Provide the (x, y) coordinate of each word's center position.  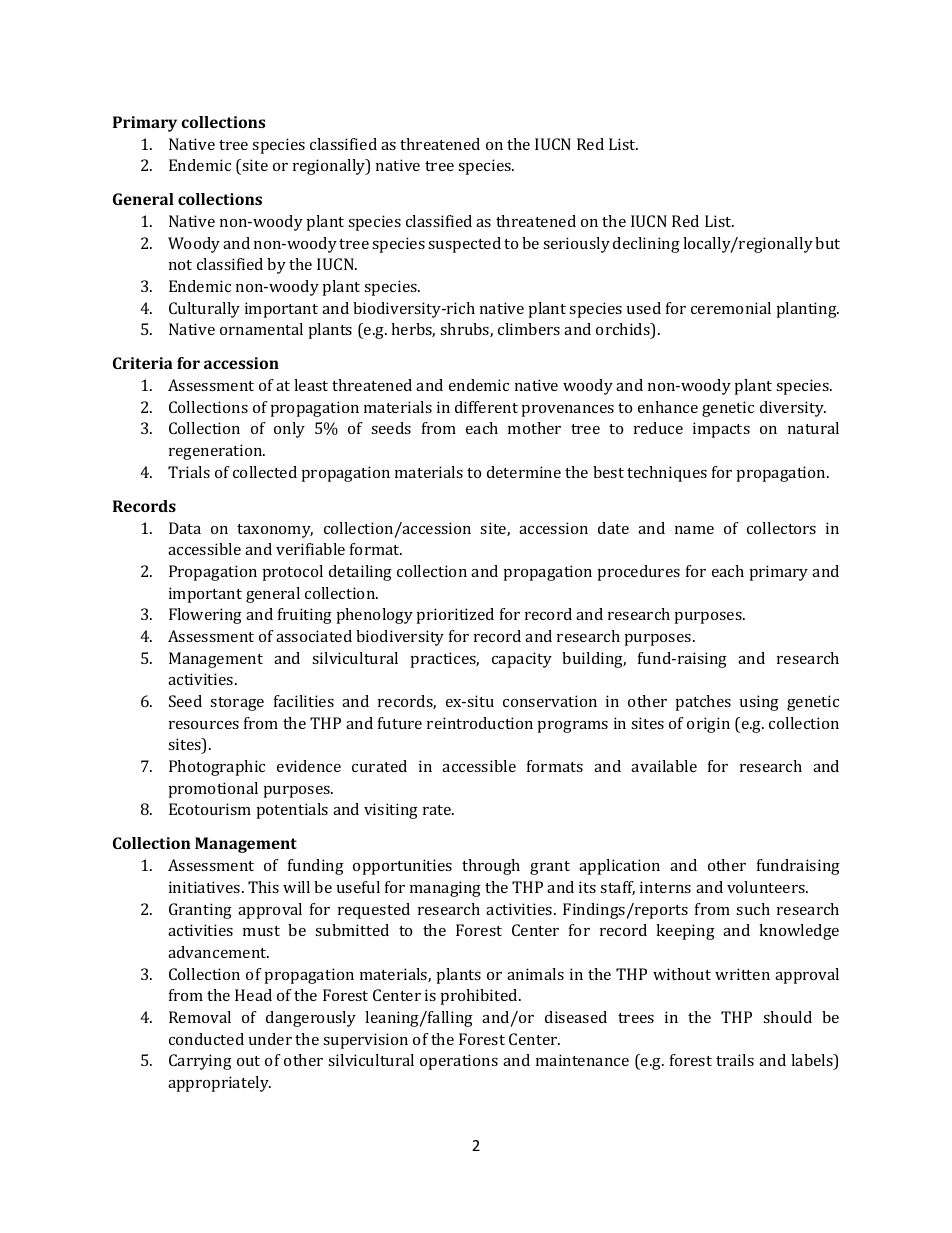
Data (185, 528)
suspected (464, 245)
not (180, 265)
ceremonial (731, 308)
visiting (391, 811)
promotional (213, 790)
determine (524, 472)
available (664, 766)
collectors (781, 528)
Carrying (200, 1062)
